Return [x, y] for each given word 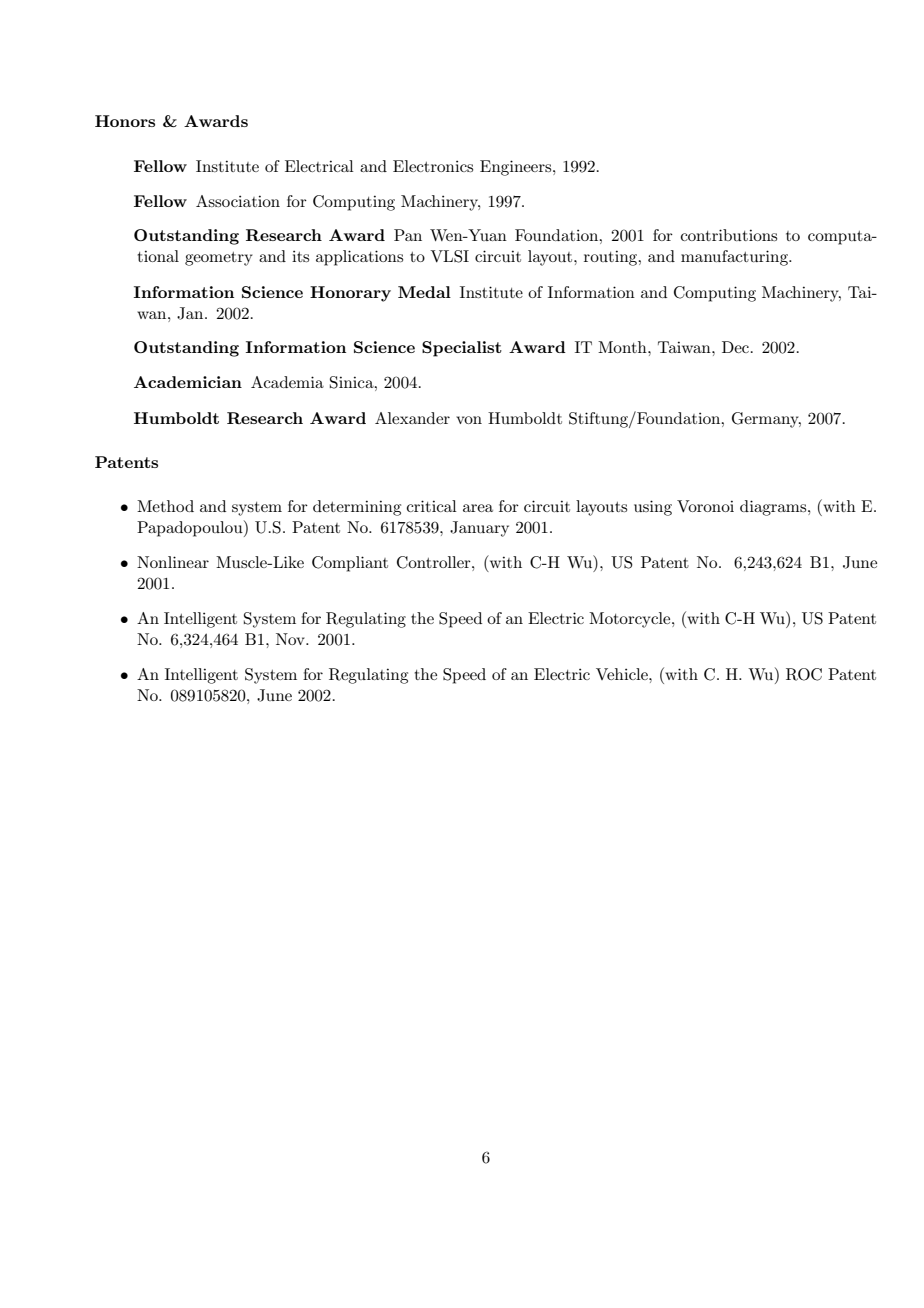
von [469, 420]
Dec [735, 347]
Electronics [433, 166]
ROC [804, 674]
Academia [287, 382]
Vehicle [623, 674]
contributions [729, 235]
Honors [125, 121]
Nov [291, 639]
